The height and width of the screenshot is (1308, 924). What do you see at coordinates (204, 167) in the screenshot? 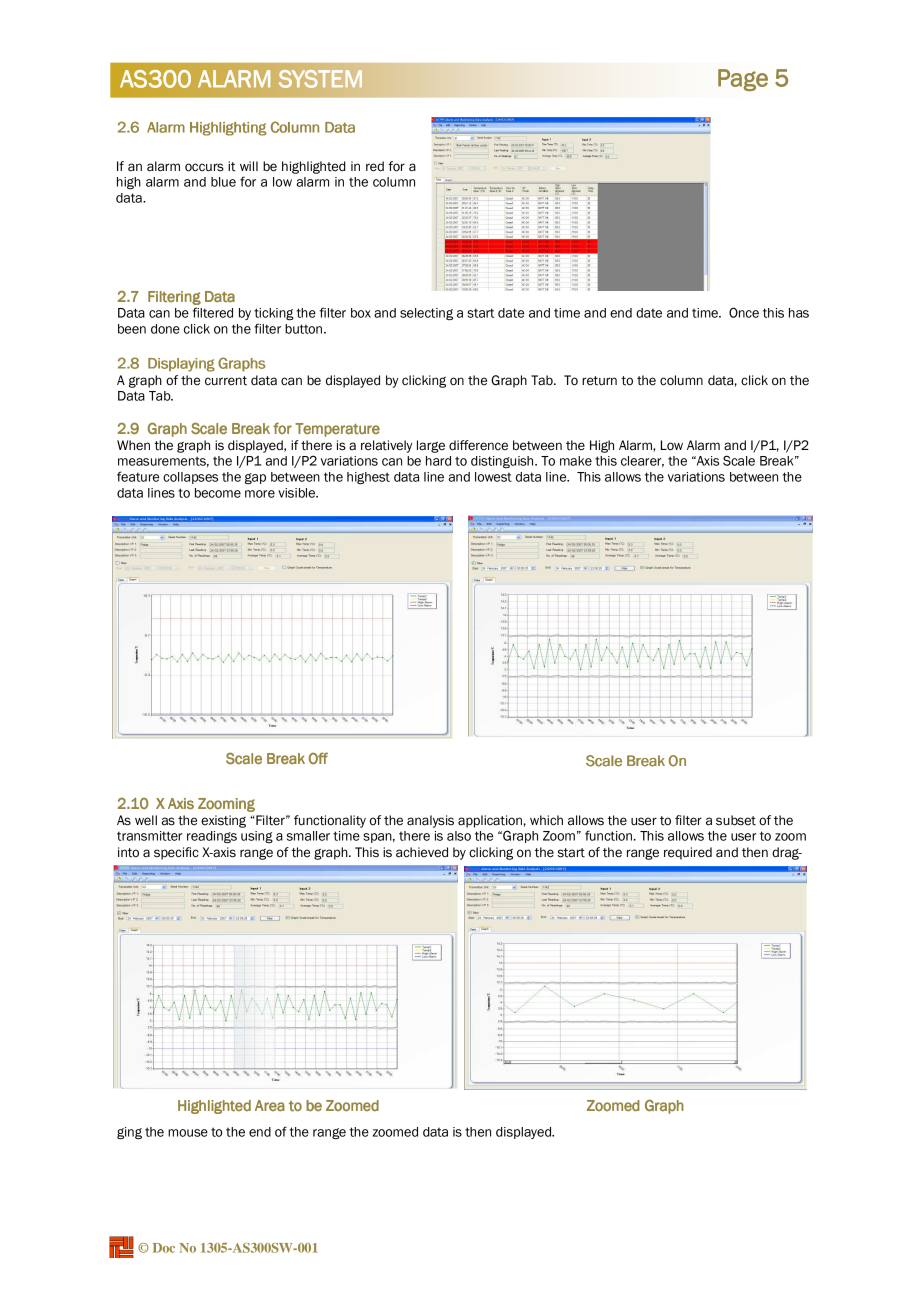
I see `occurs` at bounding box center [204, 167].
